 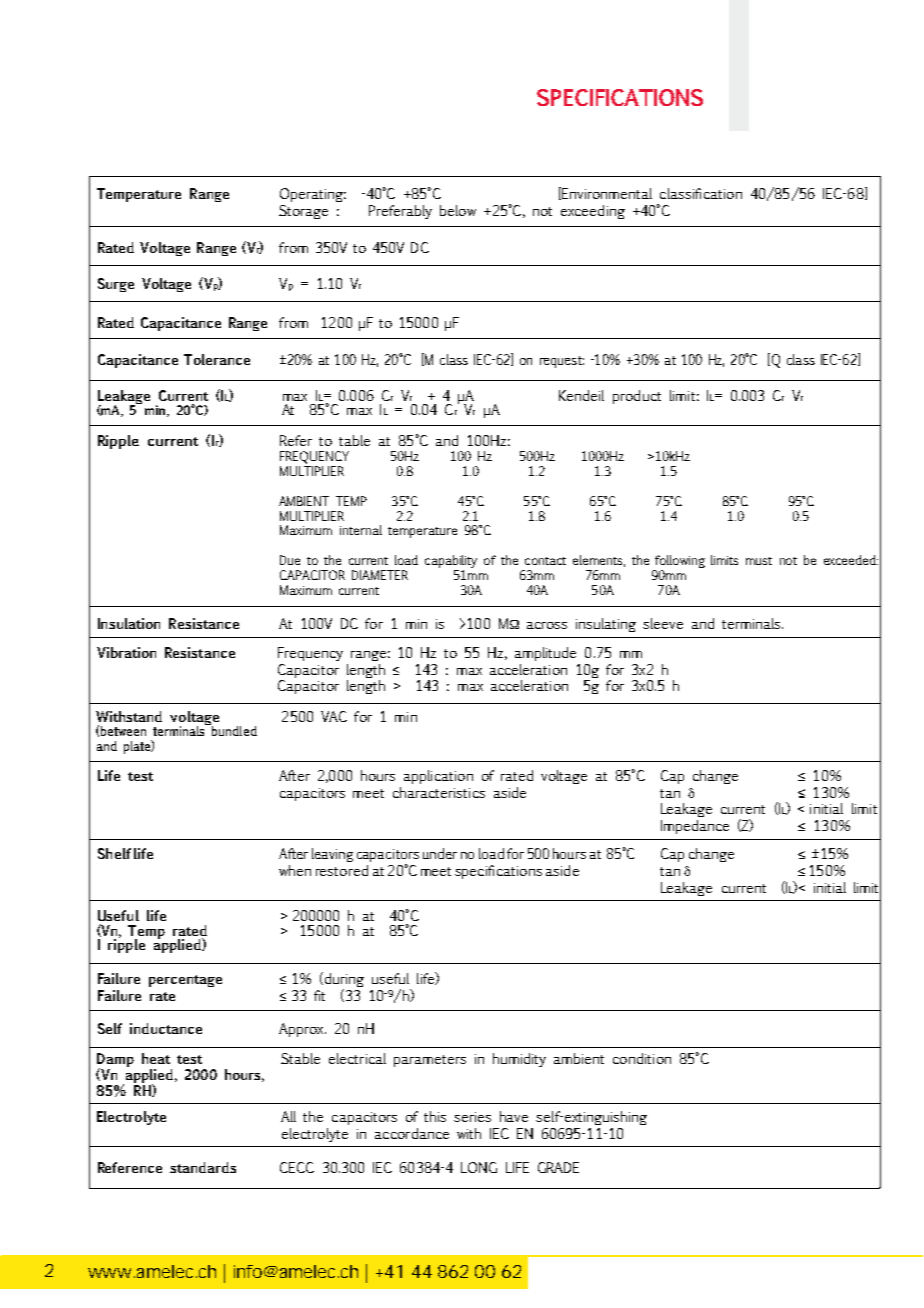 I want to click on must, so click(x=759, y=561).
